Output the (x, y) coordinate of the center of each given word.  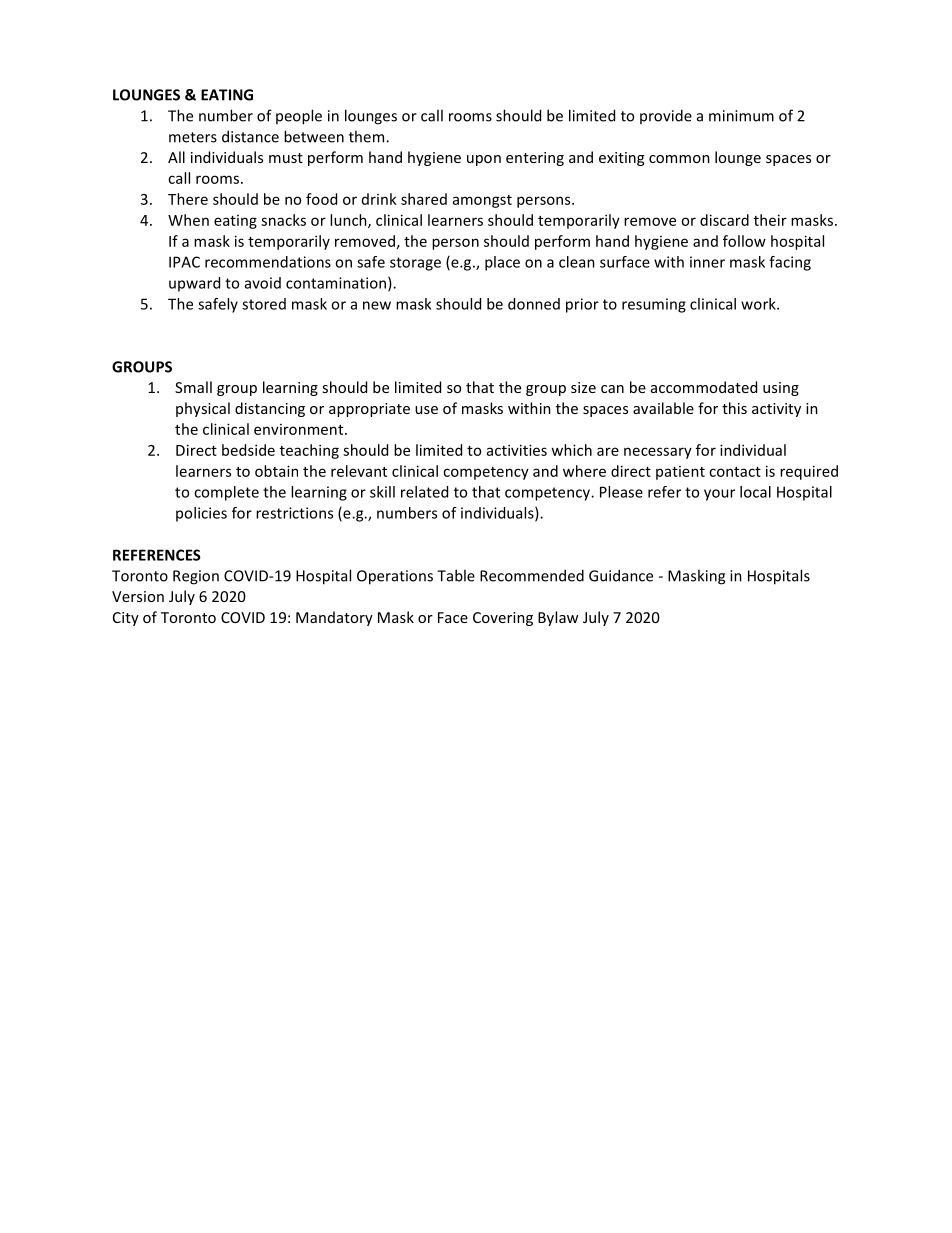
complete (226, 493)
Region (196, 577)
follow (744, 241)
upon (484, 160)
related (424, 492)
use (426, 410)
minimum (741, 116)
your (719, 495)
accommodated (704, 387)
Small (193, 387)
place (502, 263)
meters (193, 137)
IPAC (184, 262)
